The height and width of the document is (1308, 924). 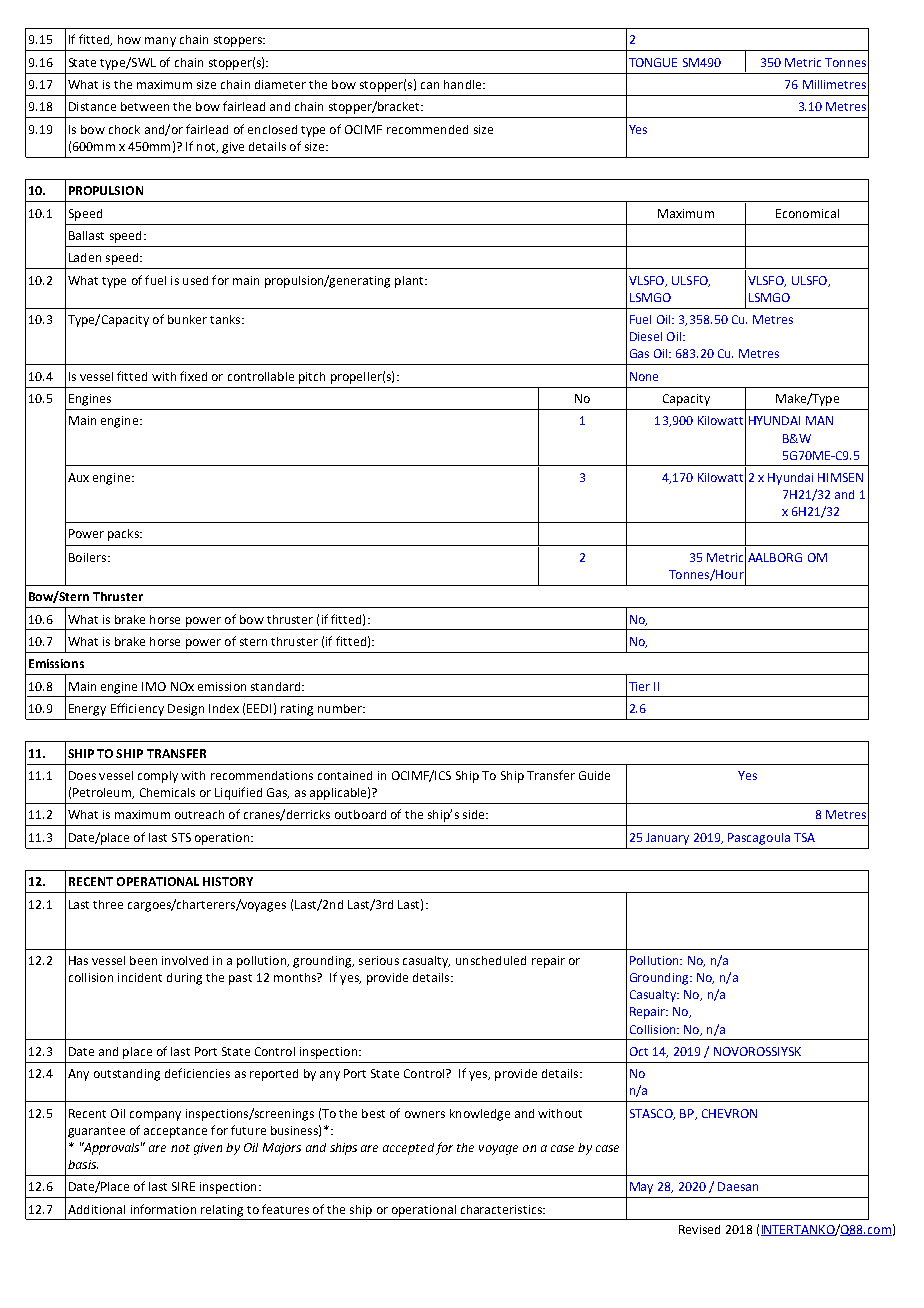 What do you see at coordinates (699, 1229) in the document?
I see `Revised` at bounding box center [699, 1229].
